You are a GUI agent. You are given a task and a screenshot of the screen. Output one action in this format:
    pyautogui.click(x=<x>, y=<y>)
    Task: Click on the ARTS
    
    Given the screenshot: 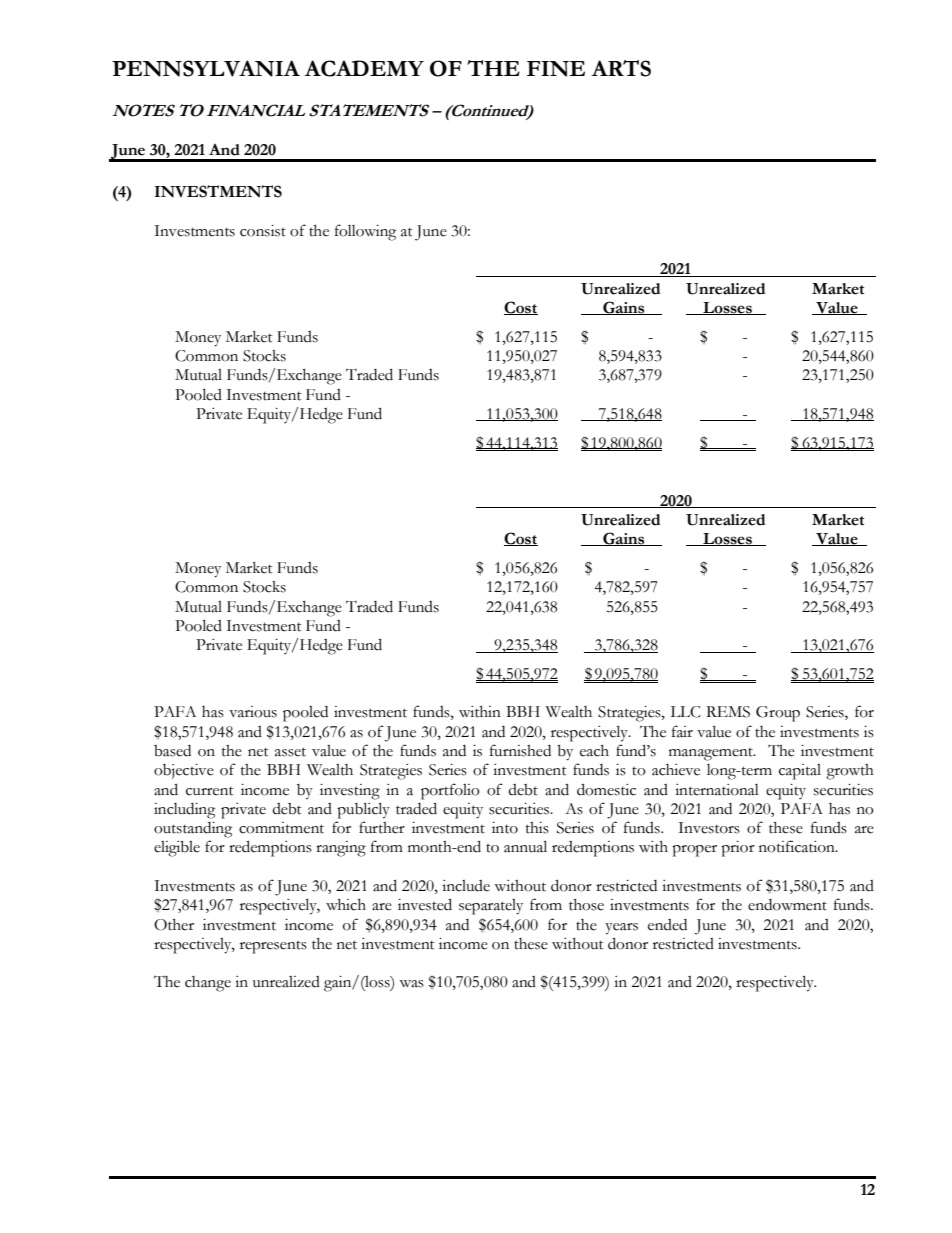 What is the action you would take?
    pyautogui.click(x=621, y=68)
